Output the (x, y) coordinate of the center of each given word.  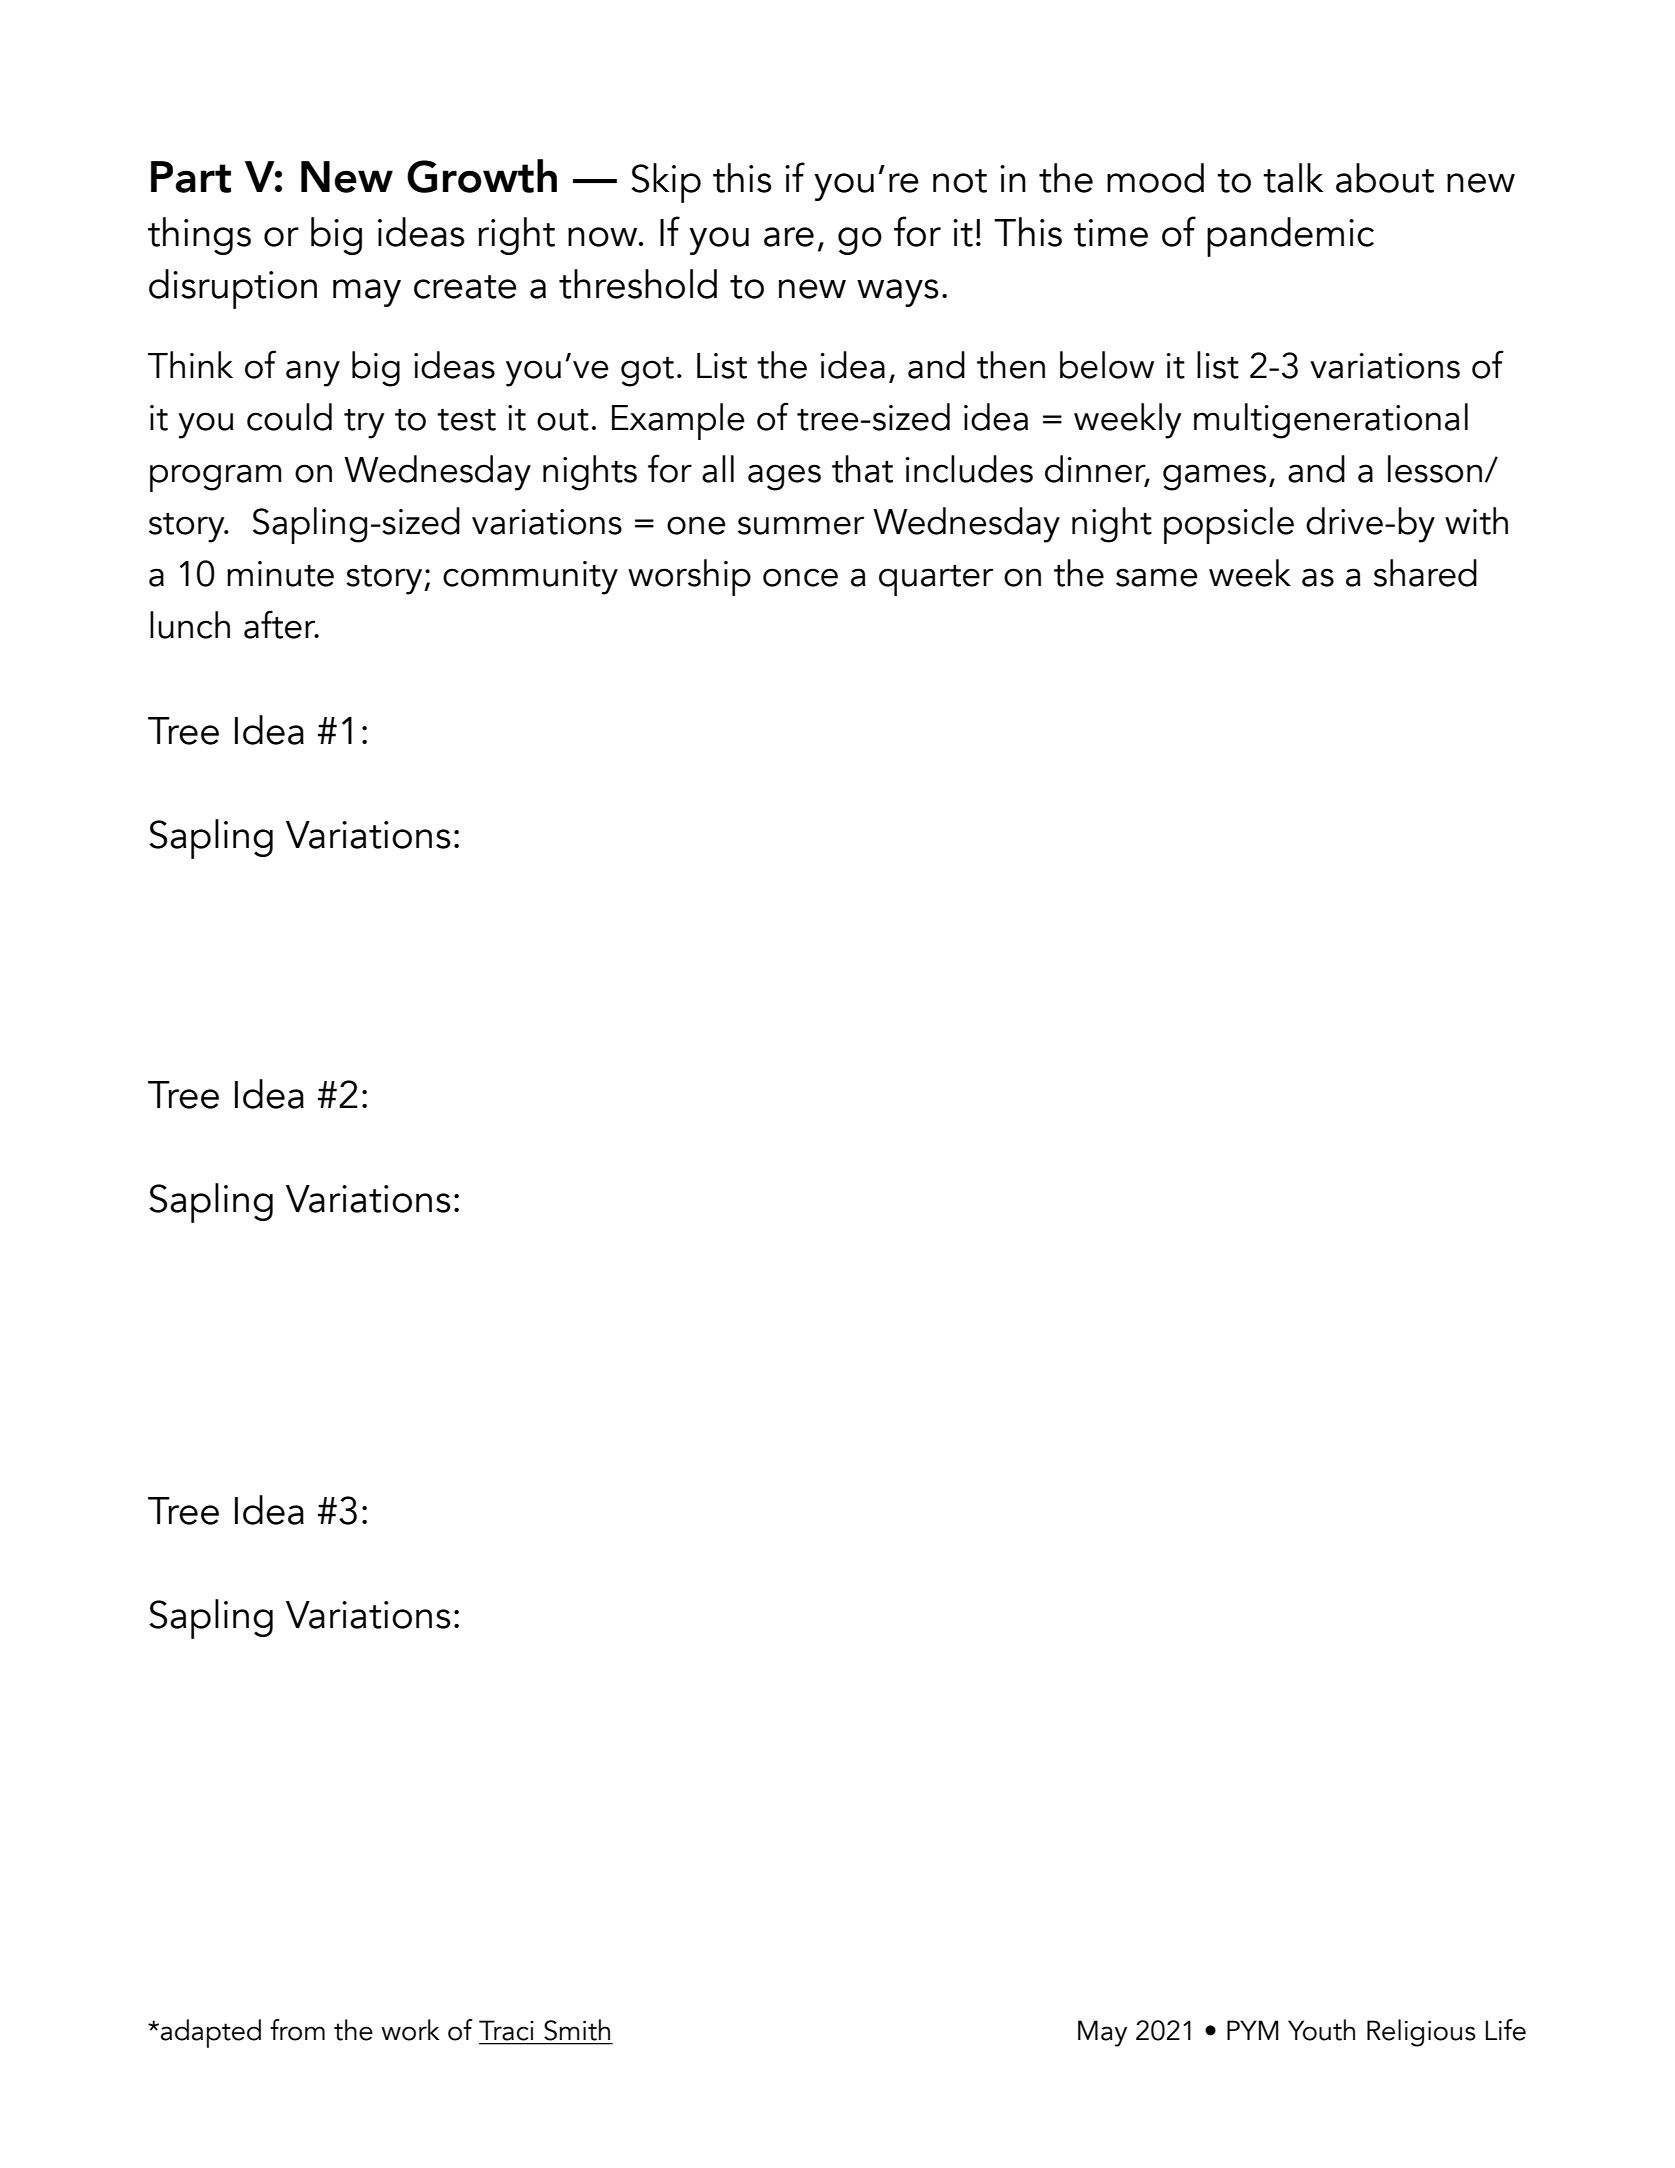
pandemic (1290, 237)
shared (1425, 573)
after (281, 624)
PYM (1253, 2030)
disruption (233, 289)
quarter (936, 580)
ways (898, 293)
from (297, 2030)
